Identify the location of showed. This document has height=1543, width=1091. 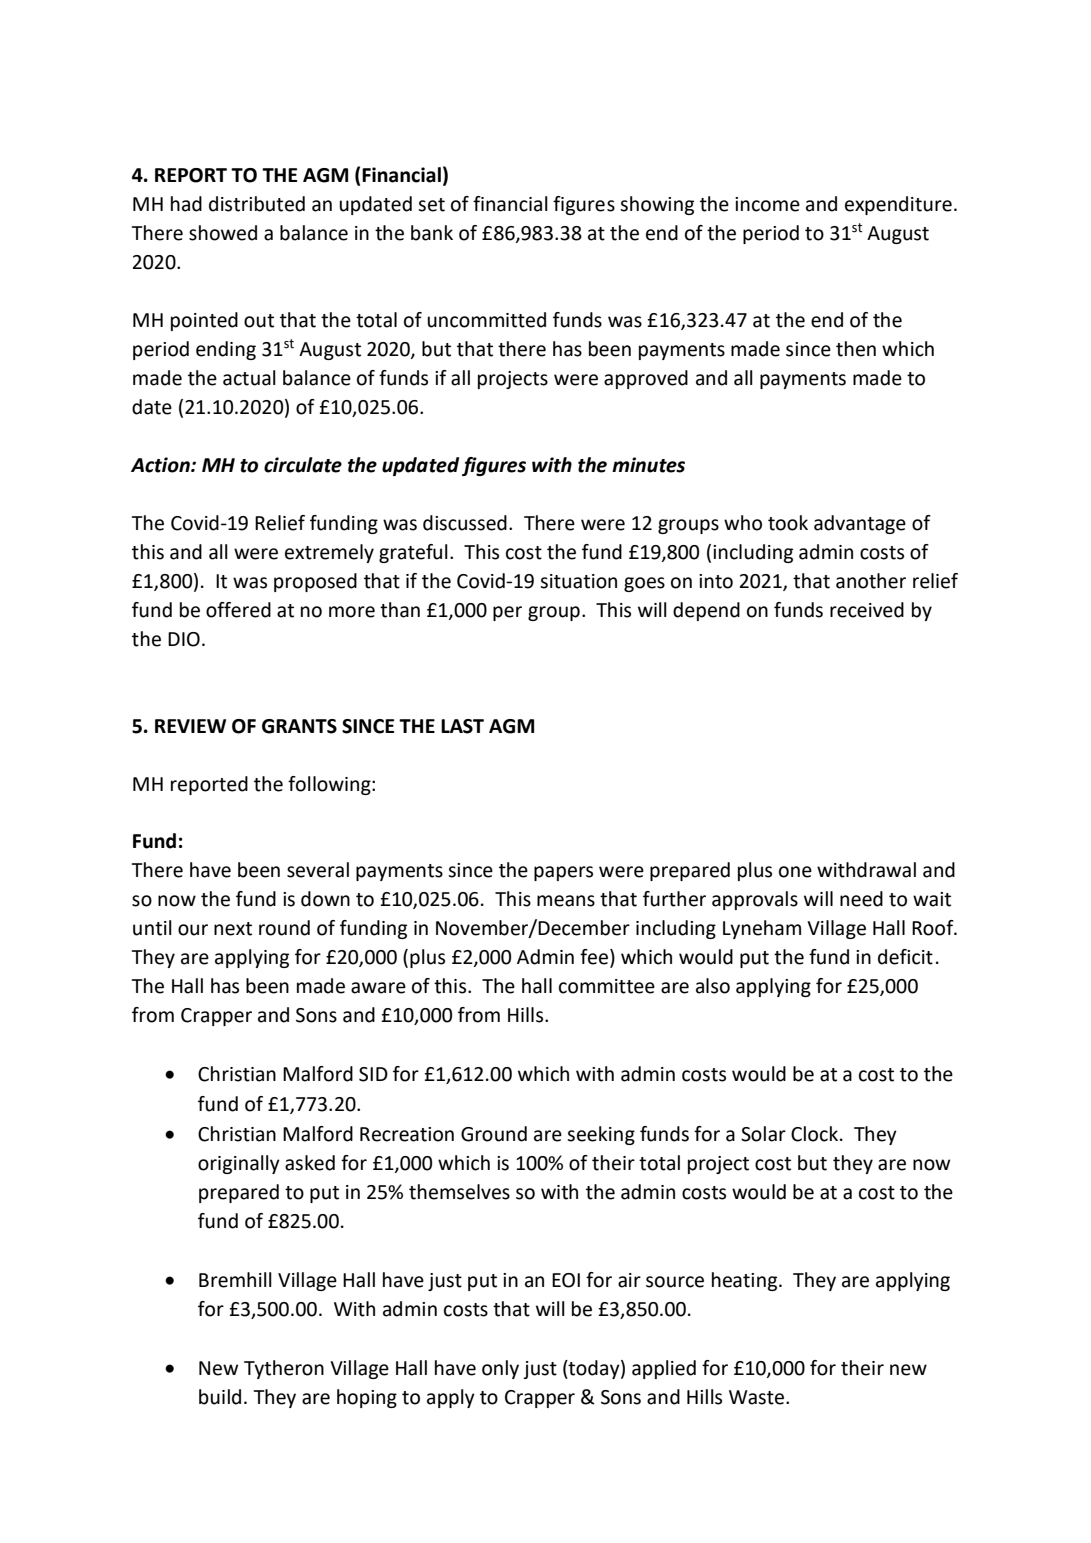
(223, 233).
